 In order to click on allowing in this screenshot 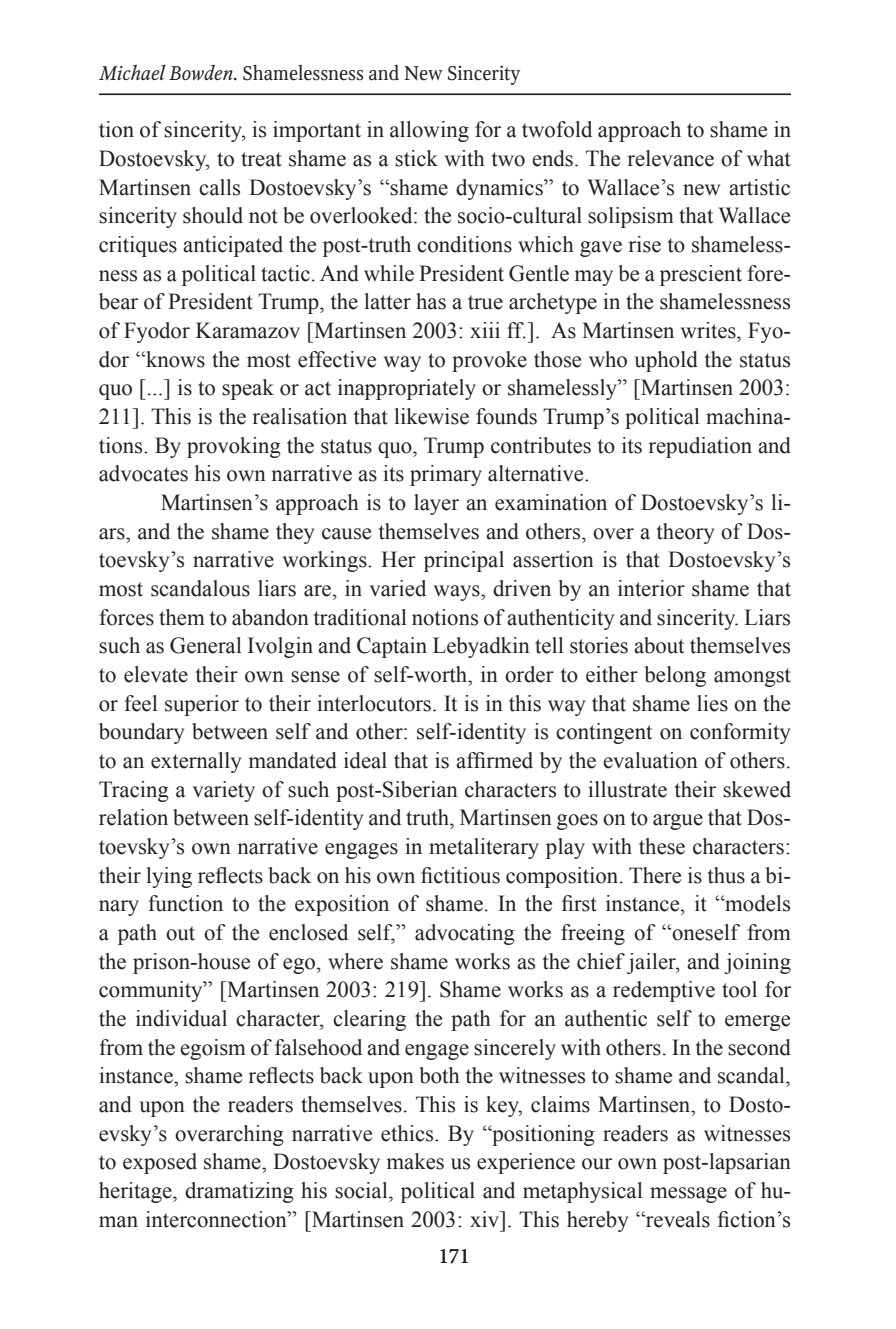, I will do `click(429, 131)`.
